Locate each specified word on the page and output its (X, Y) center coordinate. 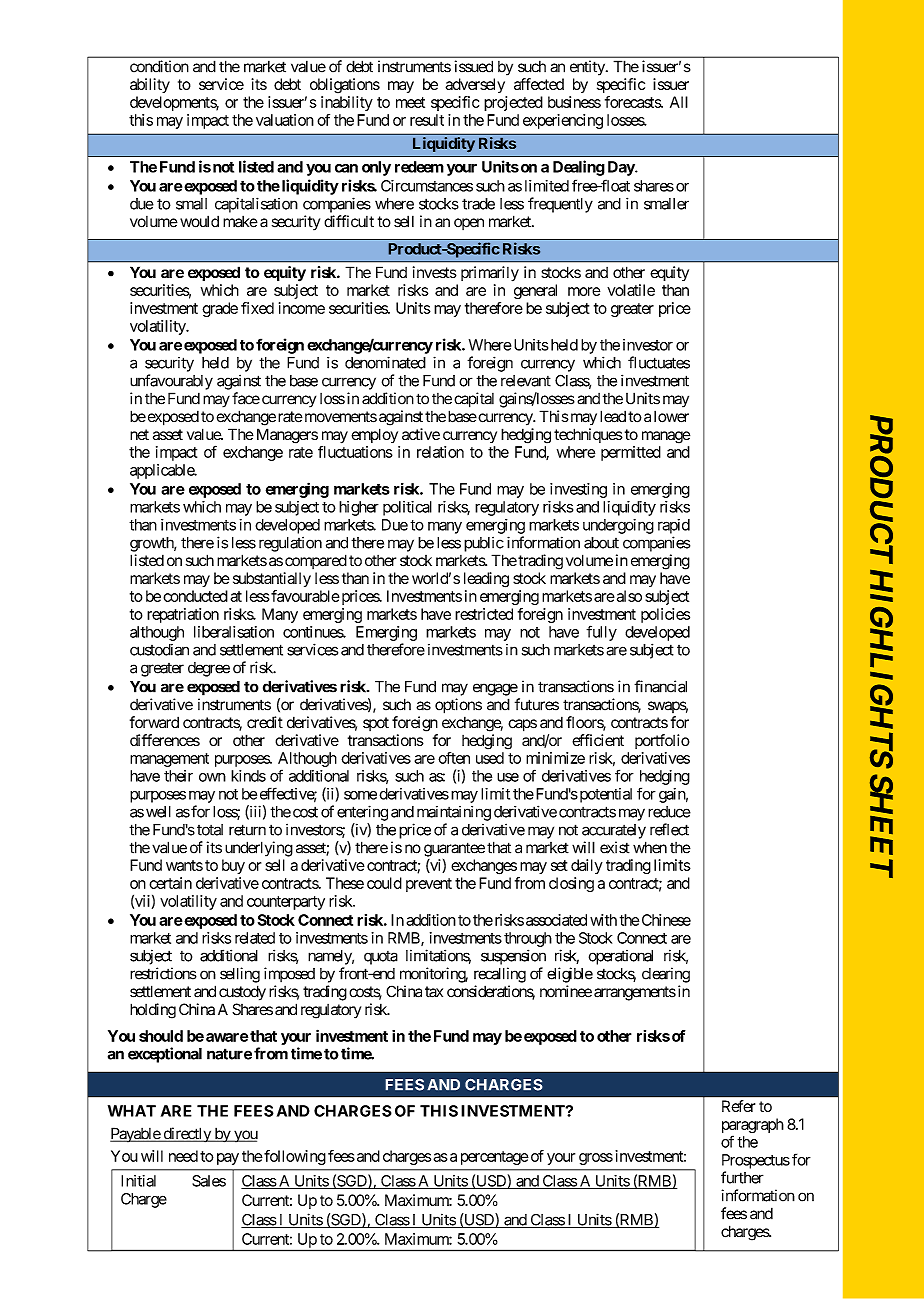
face (246, 398)
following (294, 1157)
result (427, 120)
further (742, 1177)
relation (440, 452)
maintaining (454, 813)
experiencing (563, 121)
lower (671, 416)
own (212, 777)
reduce (669, 812)
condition (159, 66)
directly (187, 1135)
